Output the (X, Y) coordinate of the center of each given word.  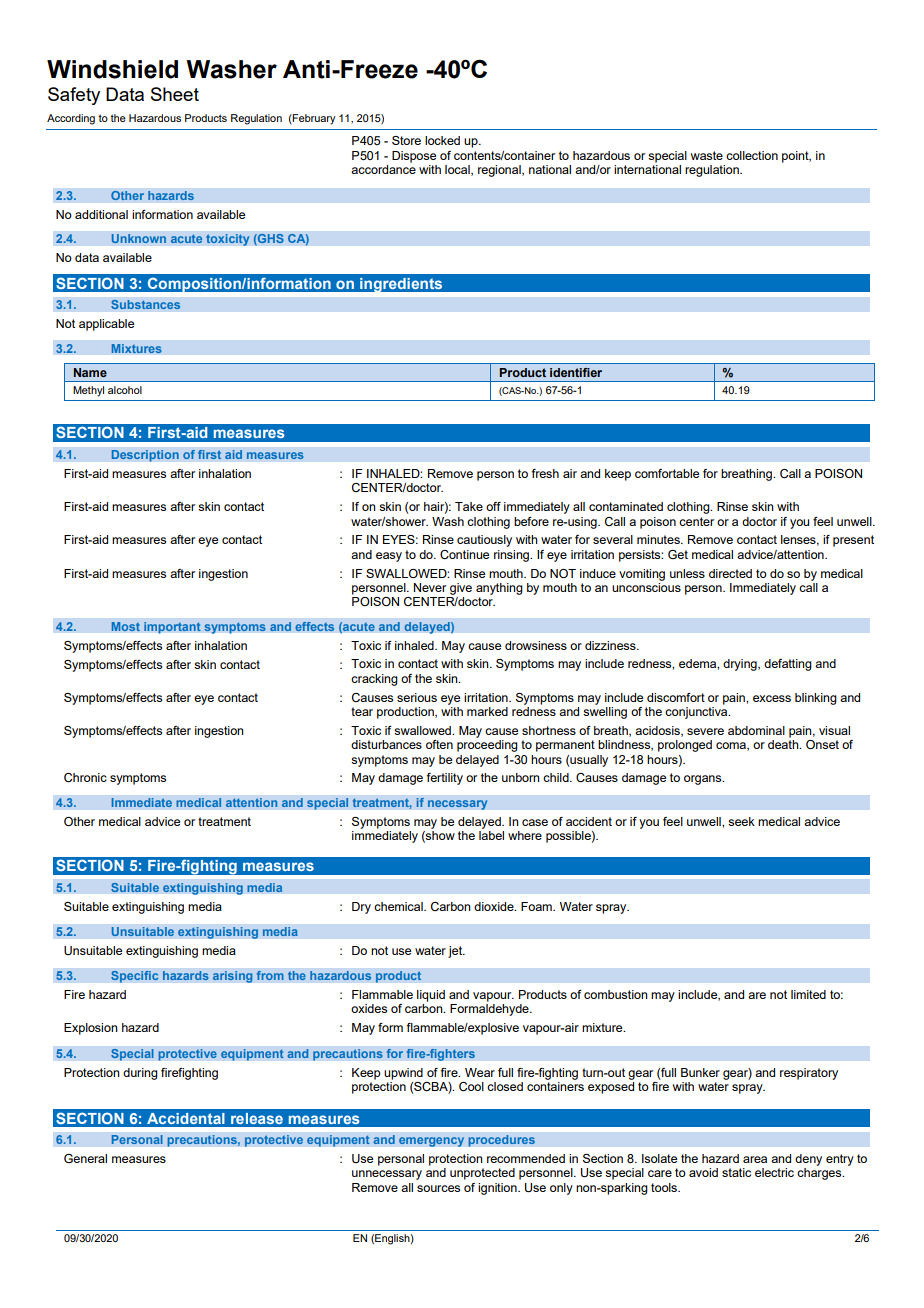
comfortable (667, 473)
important (172, 628)
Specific (135, 976)
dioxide (495, 906)
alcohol (125, 390)
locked (442, 140)
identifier (576, 372)
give (461, 589)
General (85, 1158)
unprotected (482, 1174)
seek (741, 821)
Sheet (175, 94)
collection (752, 155)
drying (741, 665)
